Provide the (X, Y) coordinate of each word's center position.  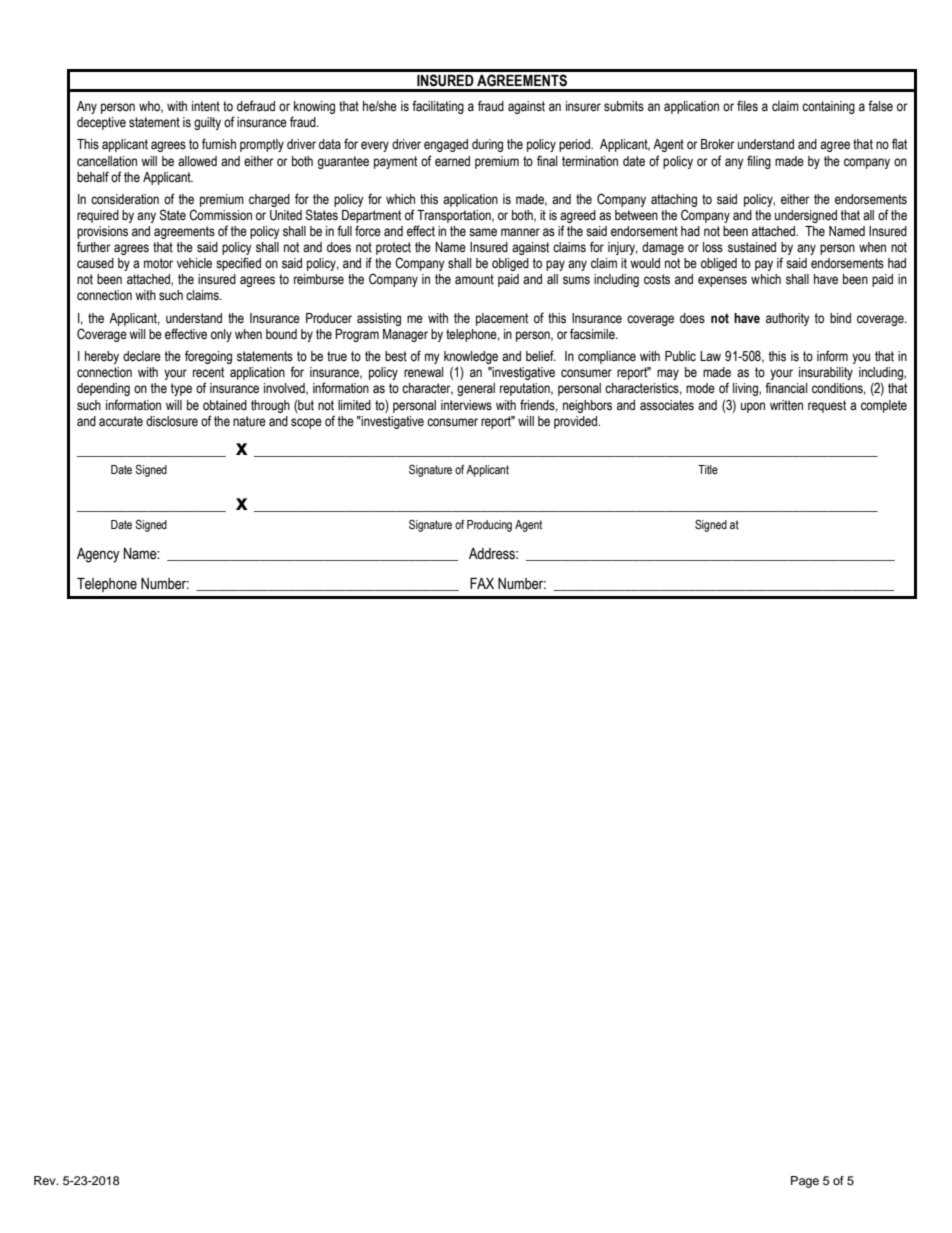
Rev (46, 1180)
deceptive (101, 123)
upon (753, 407)
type (181, 389)
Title (708, 469)
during (487, 145)
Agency (98, 555)
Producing (489, 526)
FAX (482, 583)
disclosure (172, 421)
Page (805, 1182)
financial (786, 387)
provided (576, 422)
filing (759, 162)
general (476, 389)
